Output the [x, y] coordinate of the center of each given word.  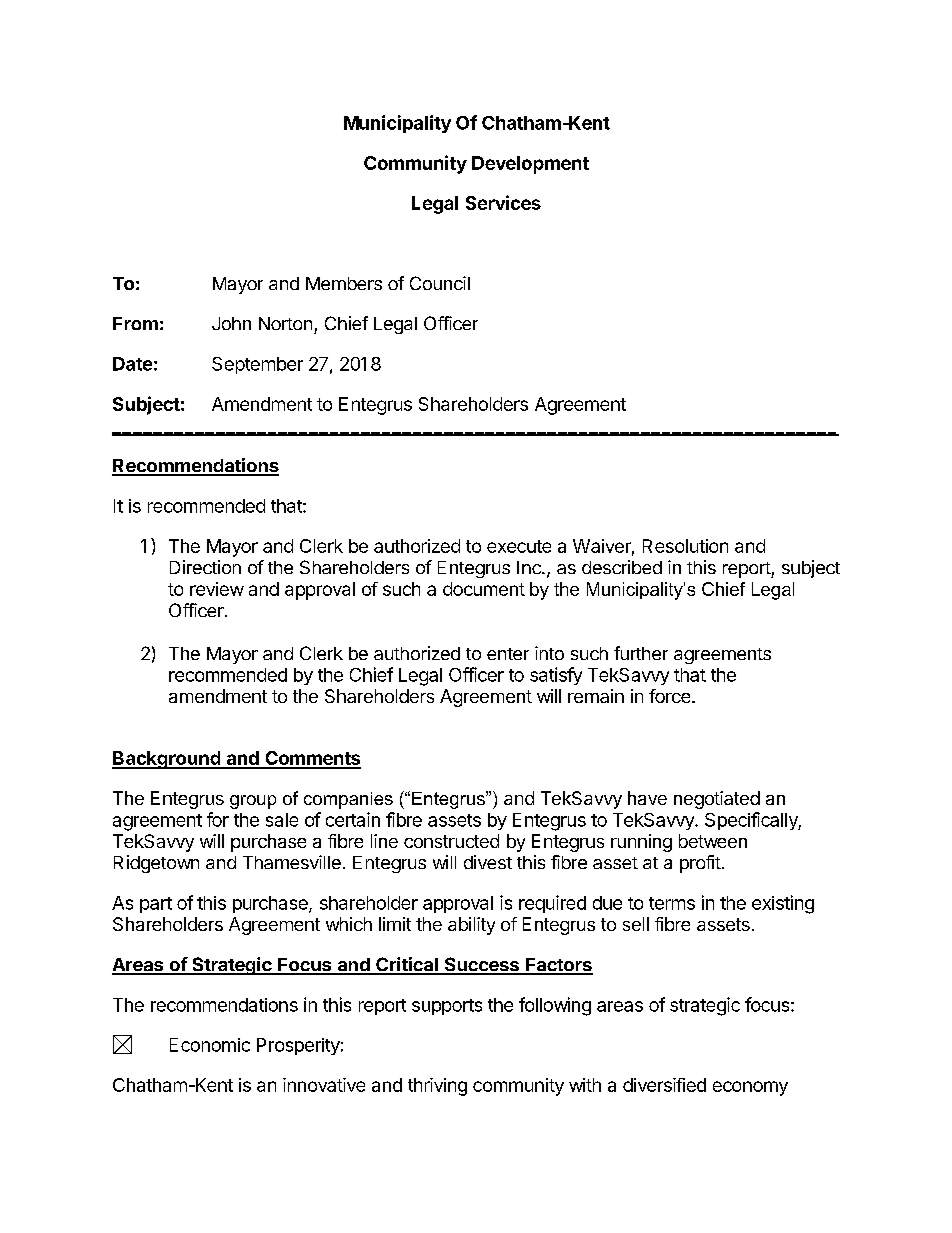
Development [530, 165]
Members [344, 283]
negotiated [717, 800]
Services [503, 202]
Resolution [685, 546]
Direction [205, 567]
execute [519, 546]
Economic [210, 1045]
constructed [451, 841]
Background [167, 760]
